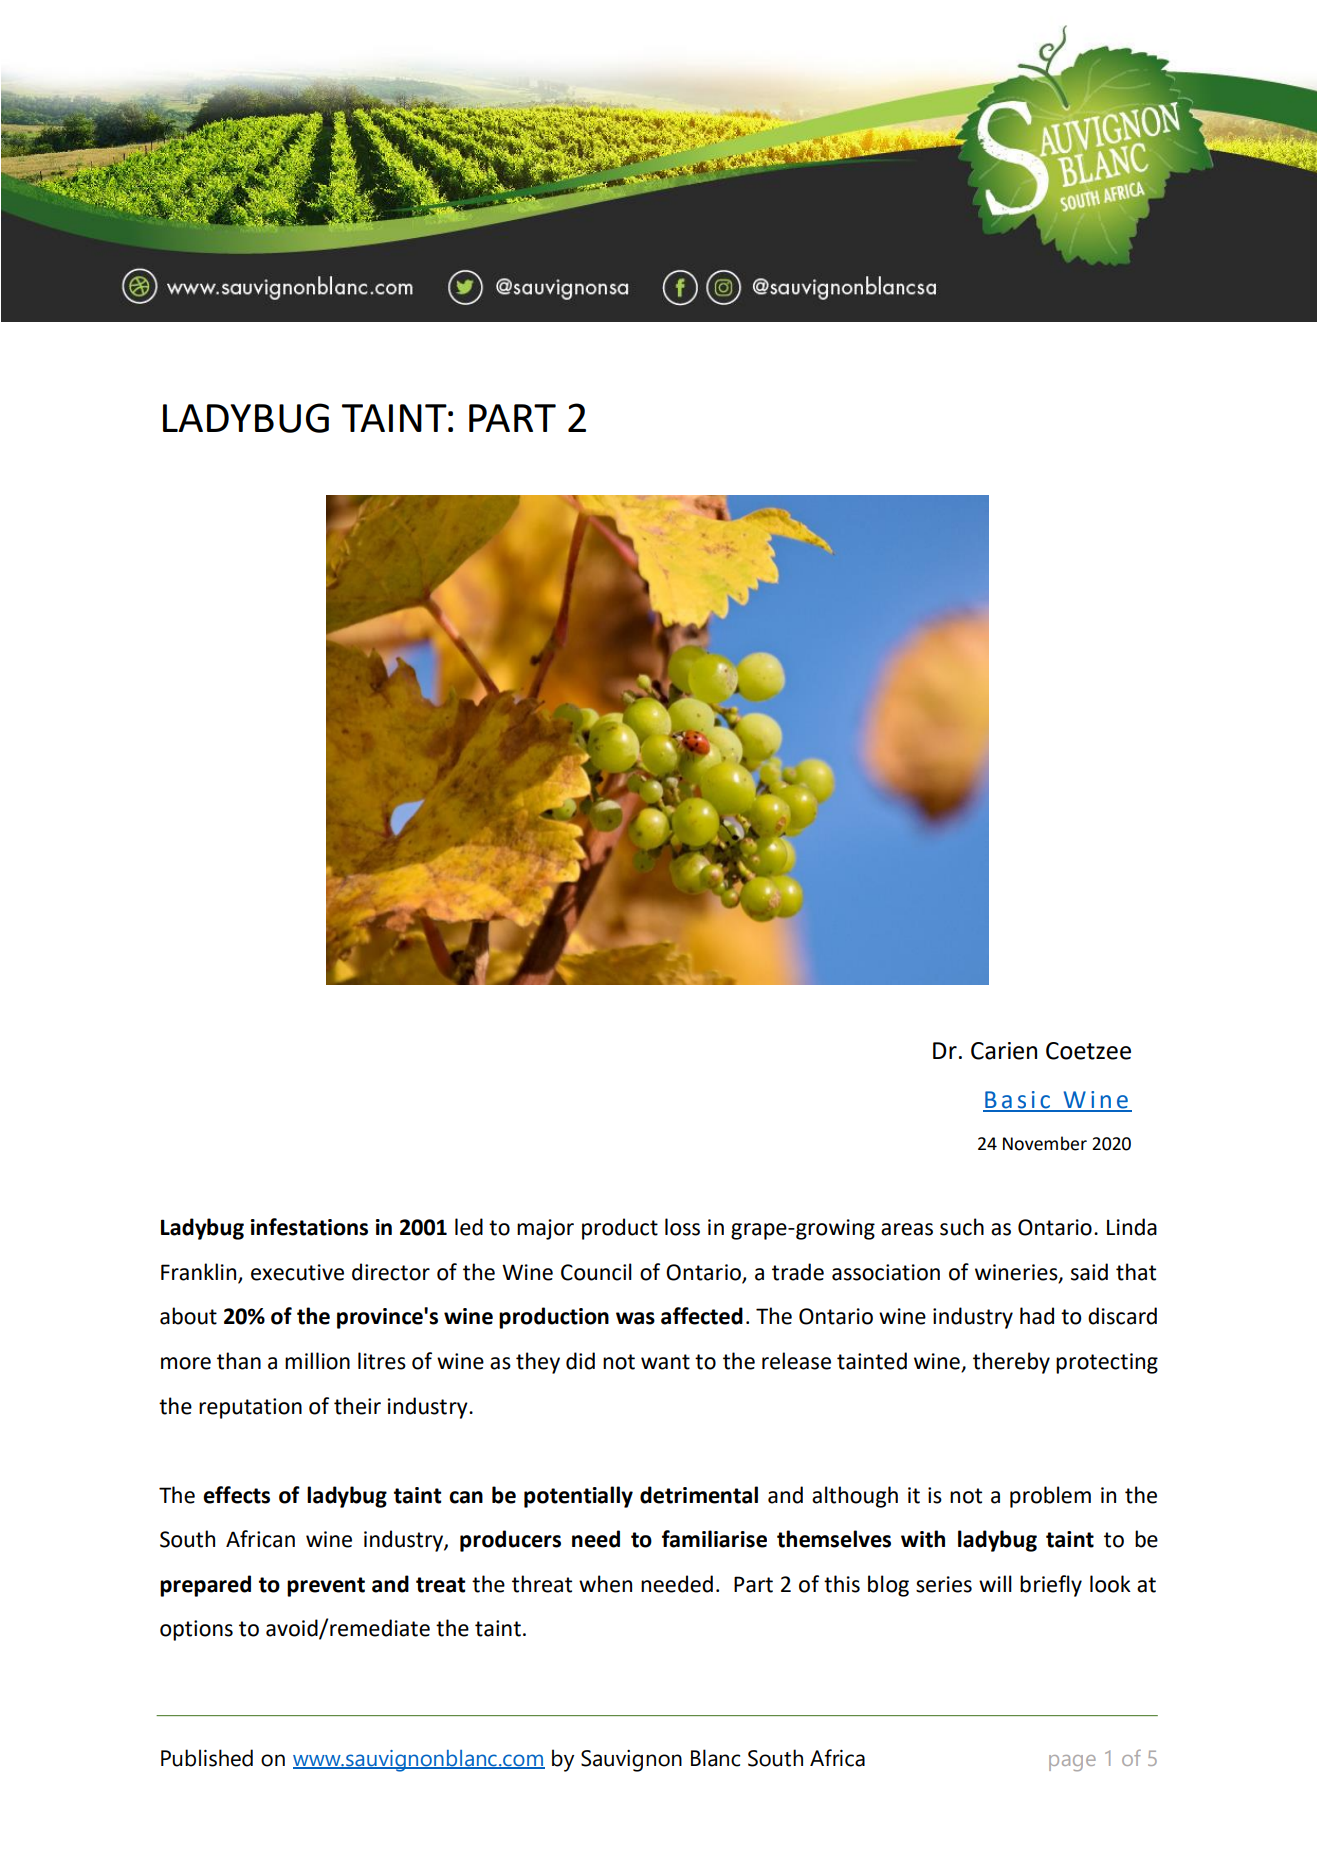  What do you see at coordinates (297, 1272) in the image?
I see `executive` at bounding box center [297, 1272].
